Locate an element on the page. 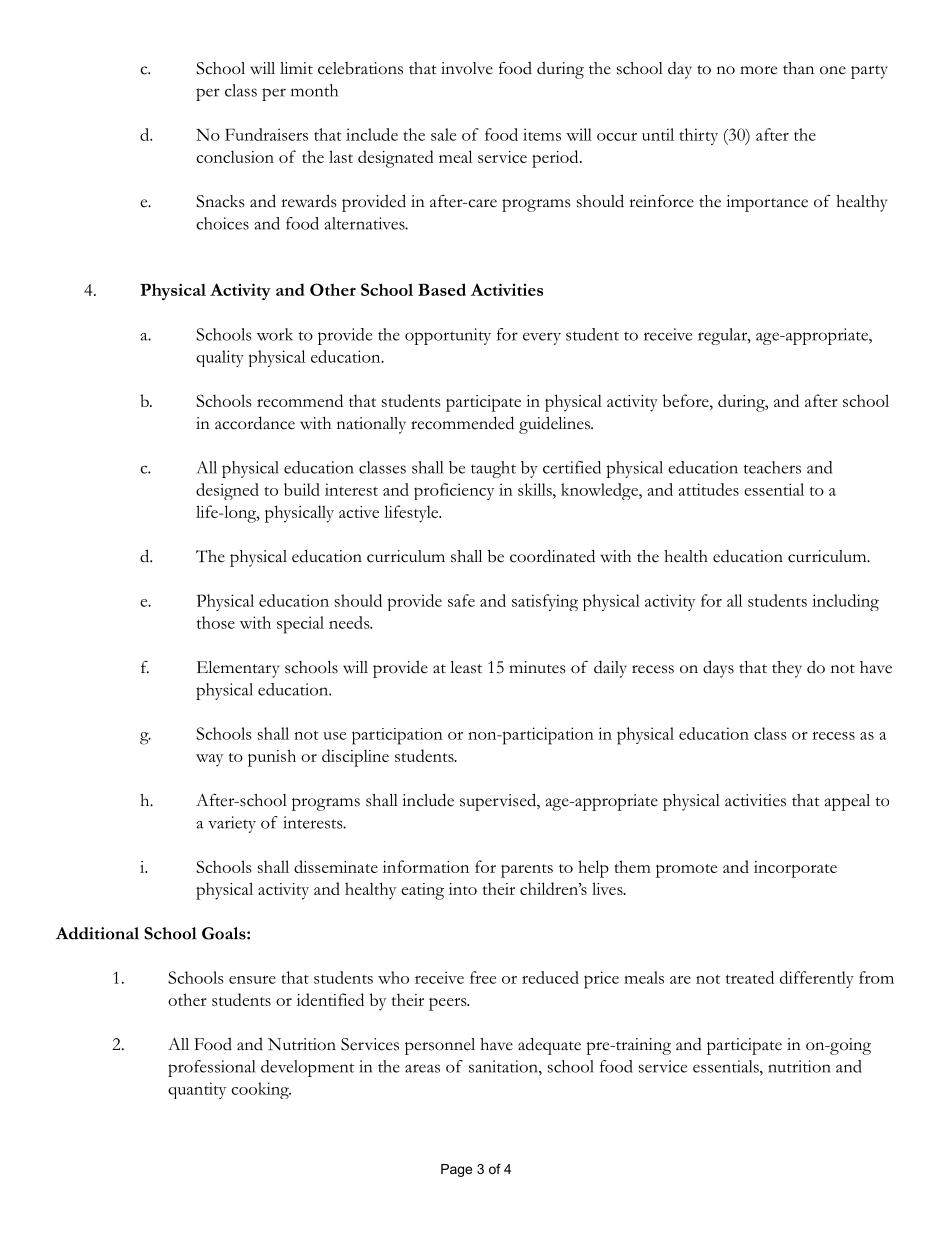  quantity is located at coordinates (197, 1090).
